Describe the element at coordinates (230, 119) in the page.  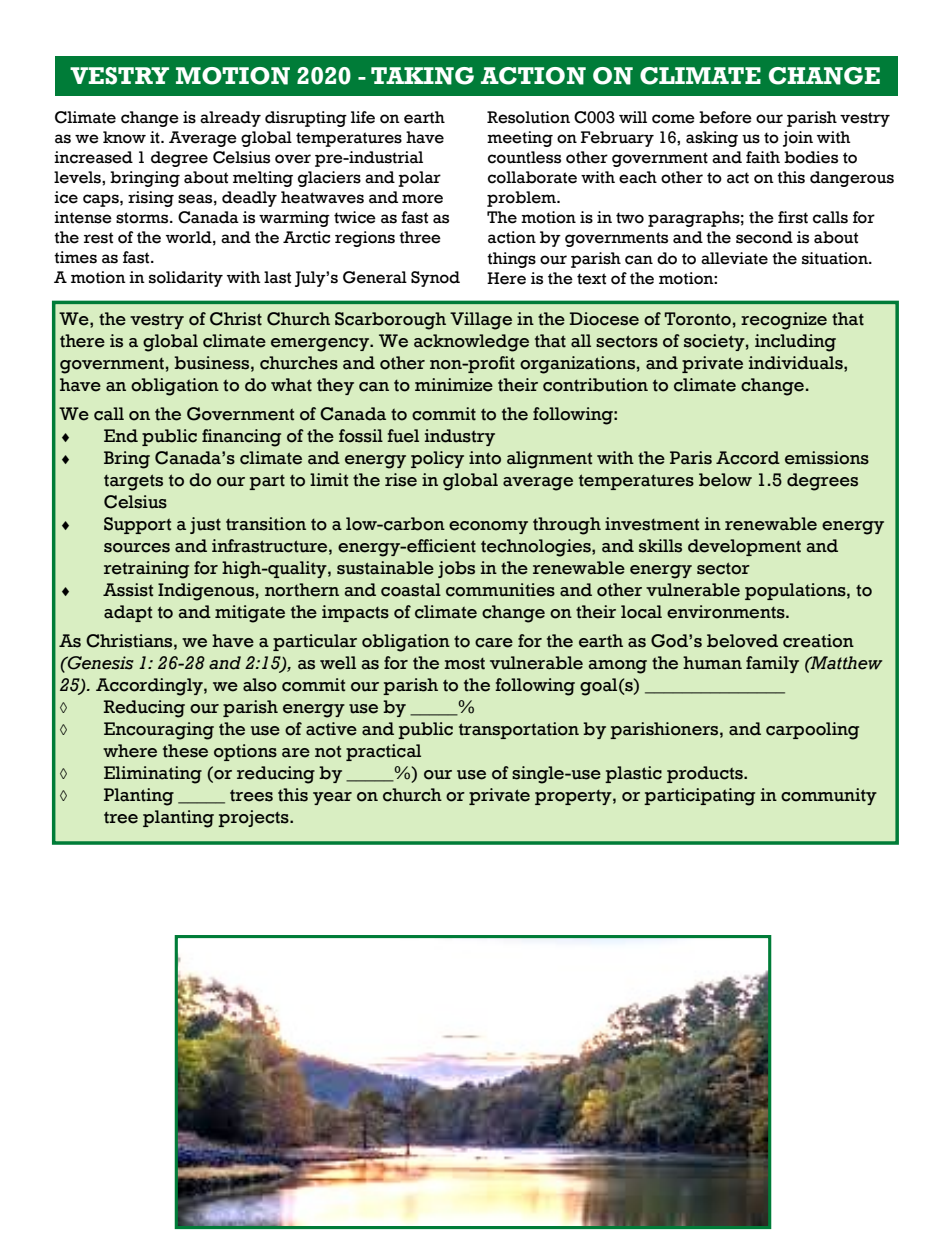
I see `already` at that location.
